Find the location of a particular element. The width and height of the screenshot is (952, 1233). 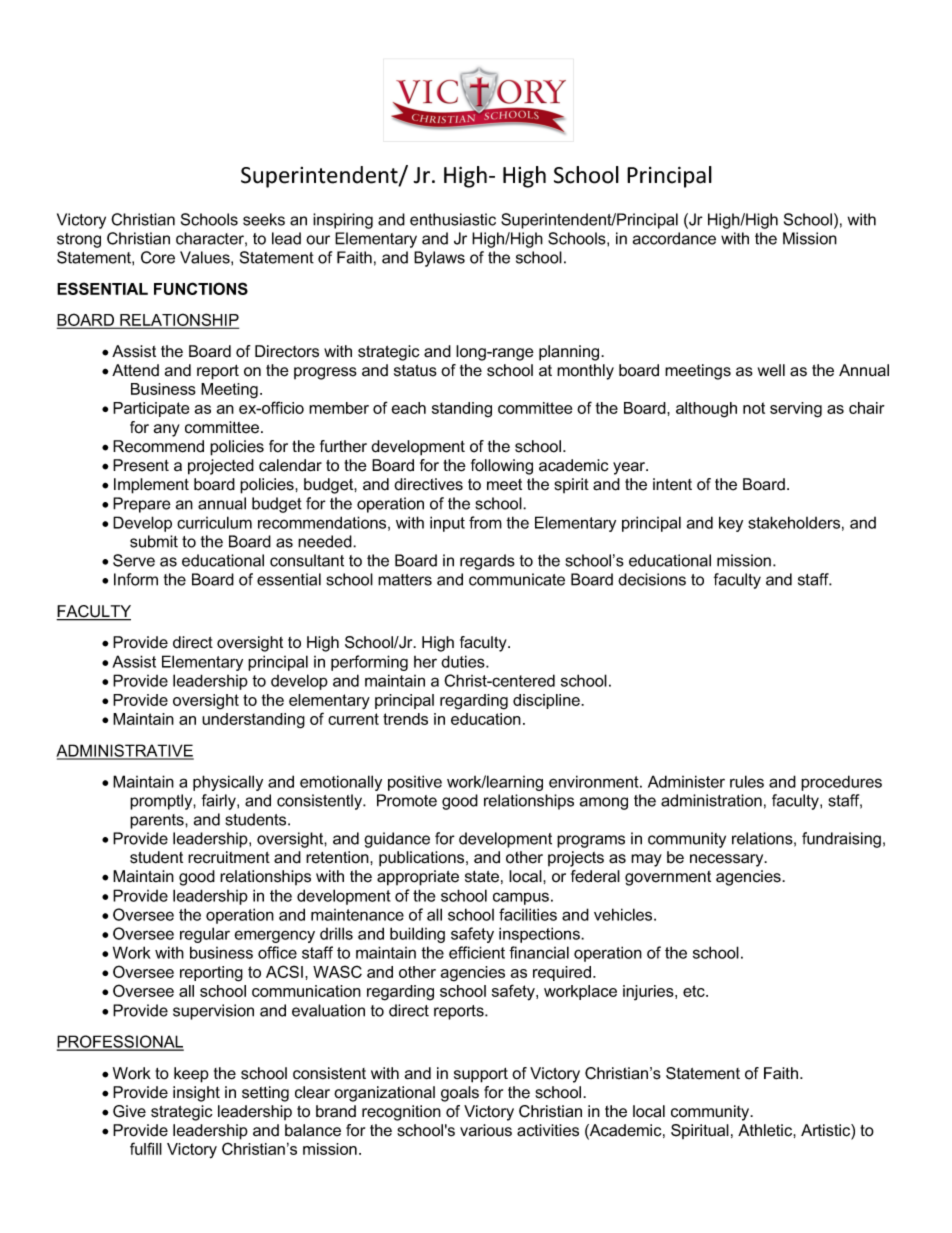

Core is located at coordinates (158, 257).
